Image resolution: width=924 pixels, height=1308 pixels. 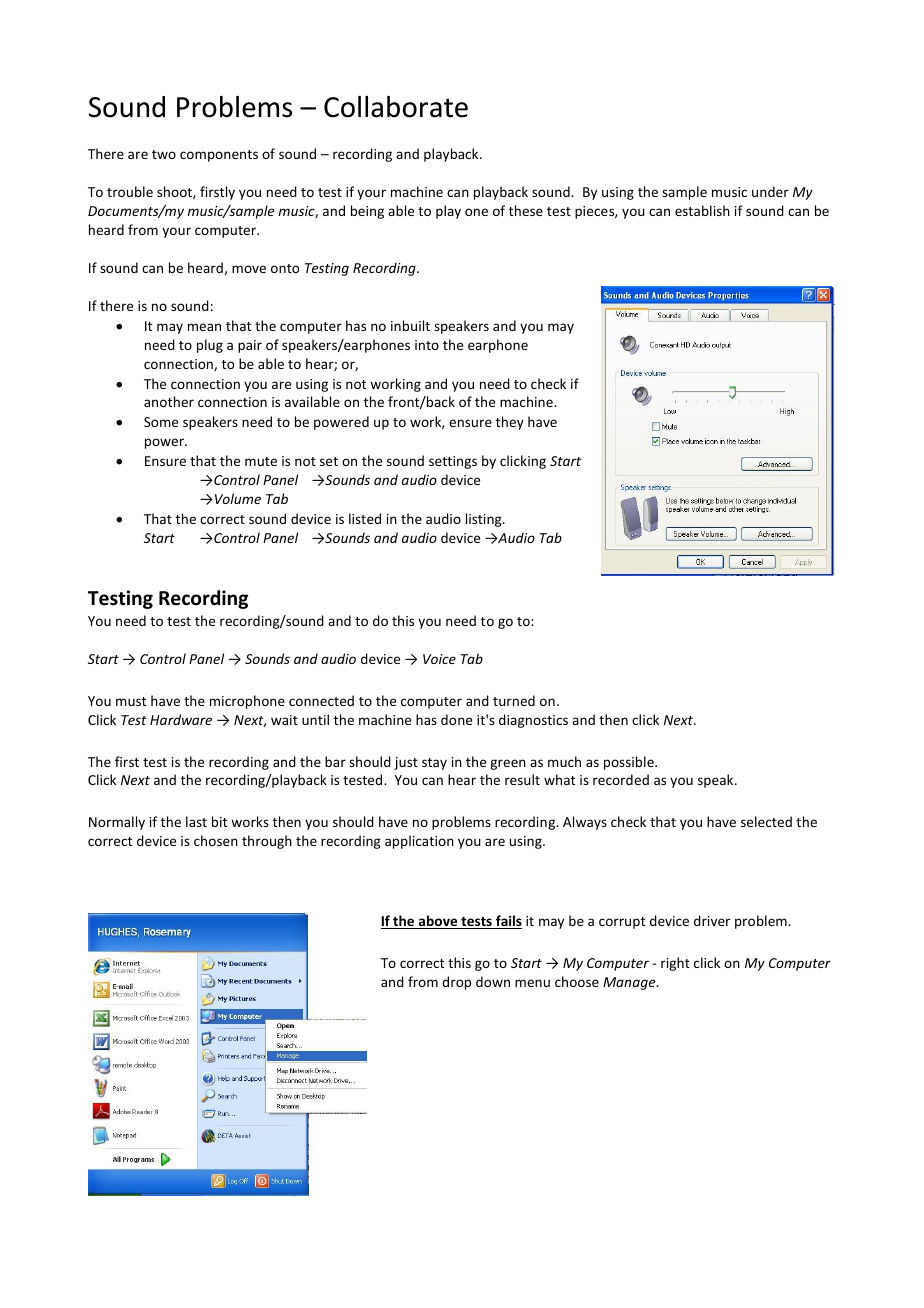 I want to click on Collaborate, so click(x=396, y=107).
